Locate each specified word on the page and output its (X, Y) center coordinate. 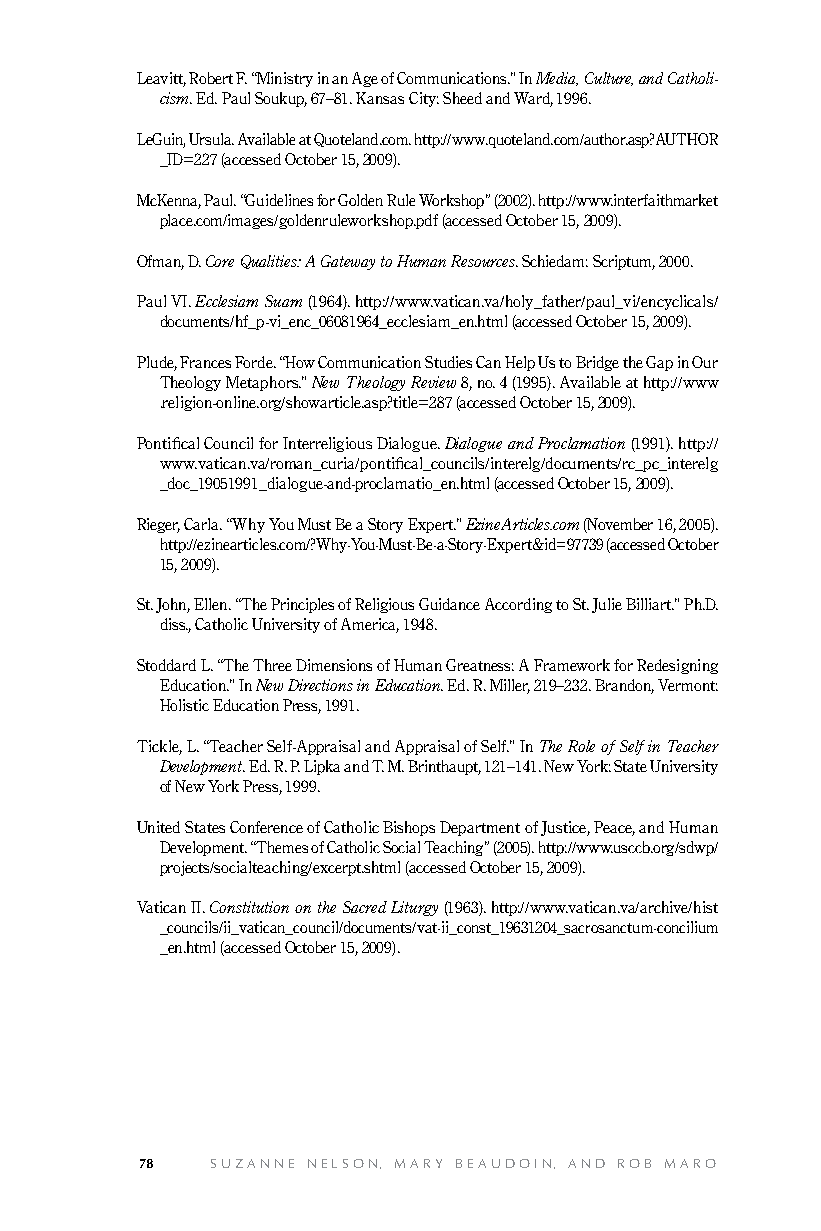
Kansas (380, 98)
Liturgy (414, 908)
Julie (607, 605)
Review (433, 382)
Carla (203, 524)
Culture (609, 79)
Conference (266, 827)
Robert (211, 78)
